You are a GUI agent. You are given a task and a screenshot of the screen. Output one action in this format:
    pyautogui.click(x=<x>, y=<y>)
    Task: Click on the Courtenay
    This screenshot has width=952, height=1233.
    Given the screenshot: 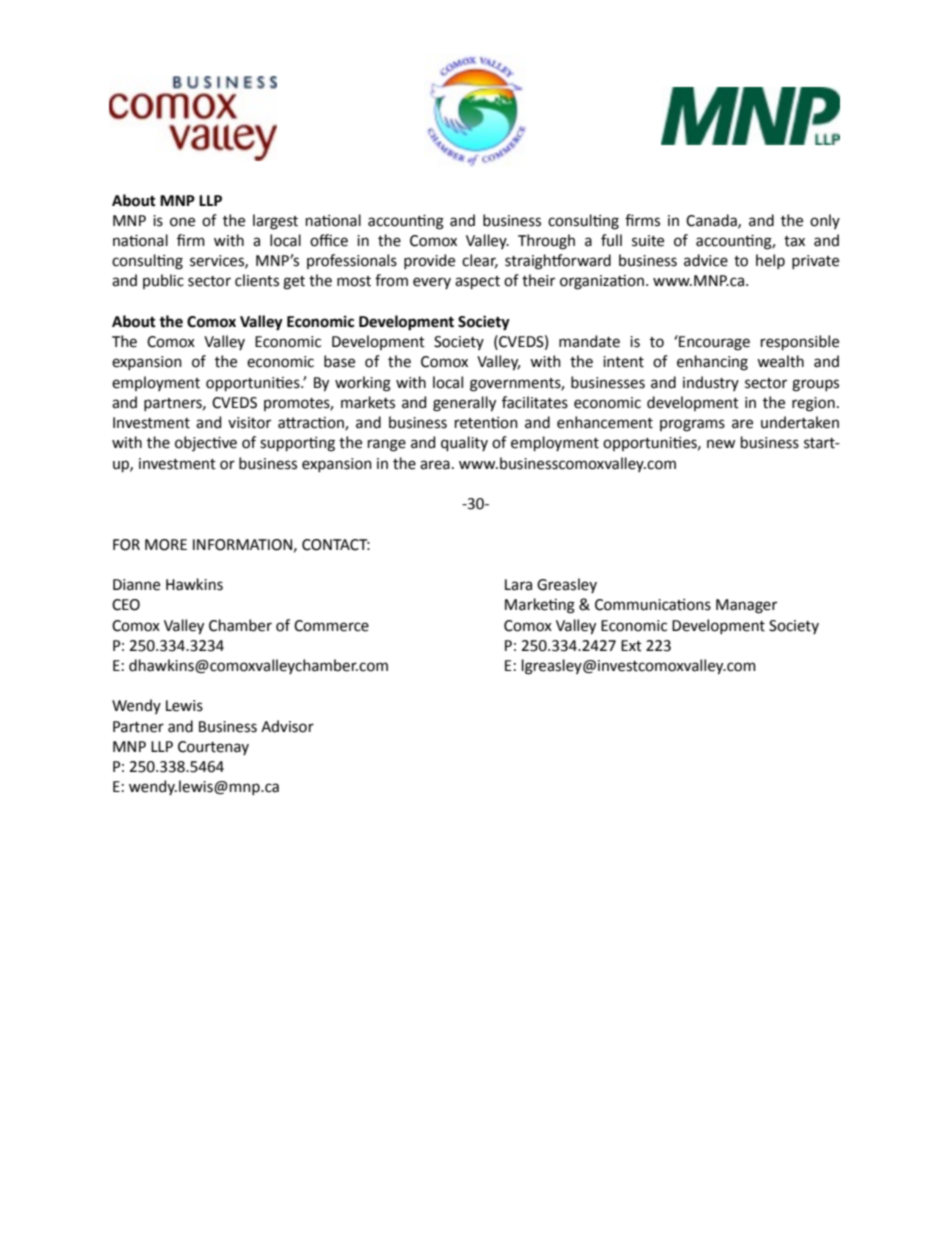 What is the action you would take?
    pyautogui.click(x=213, y=748)
